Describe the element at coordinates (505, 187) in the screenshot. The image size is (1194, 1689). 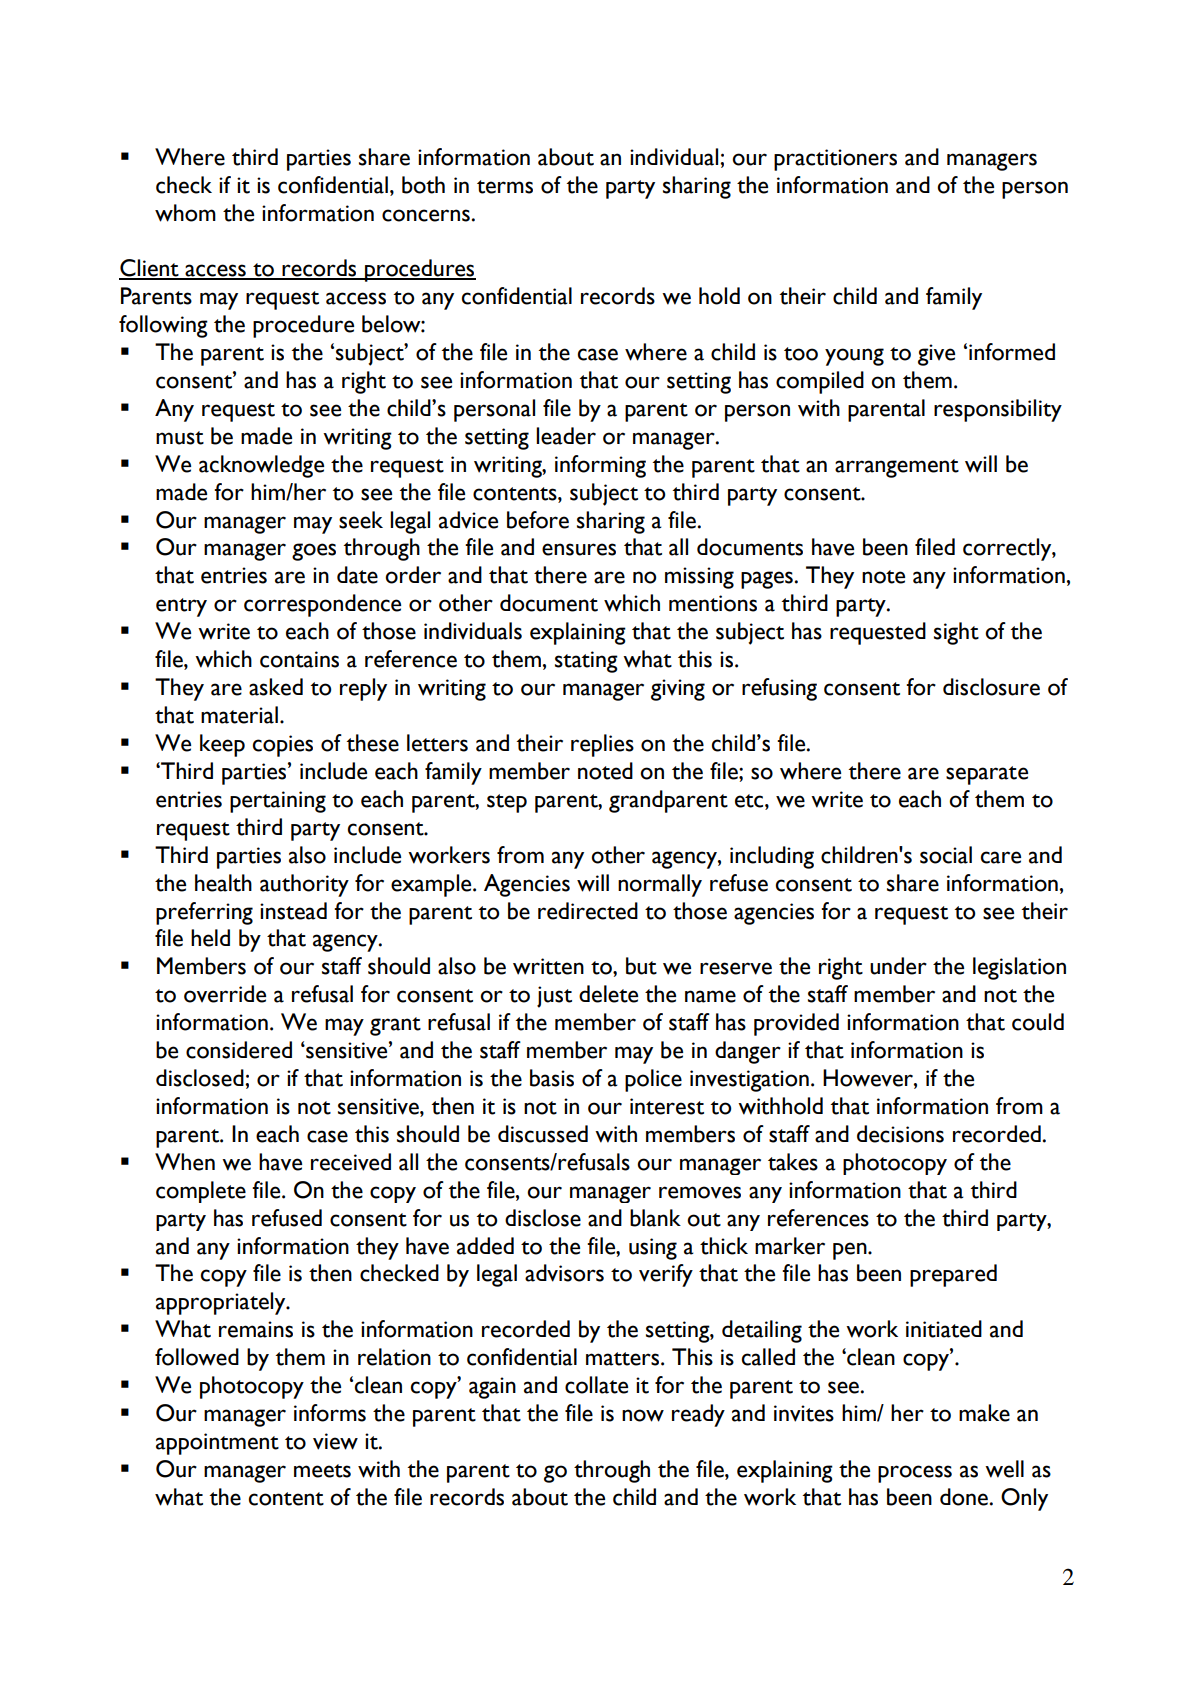
I see `terms` at that location.
